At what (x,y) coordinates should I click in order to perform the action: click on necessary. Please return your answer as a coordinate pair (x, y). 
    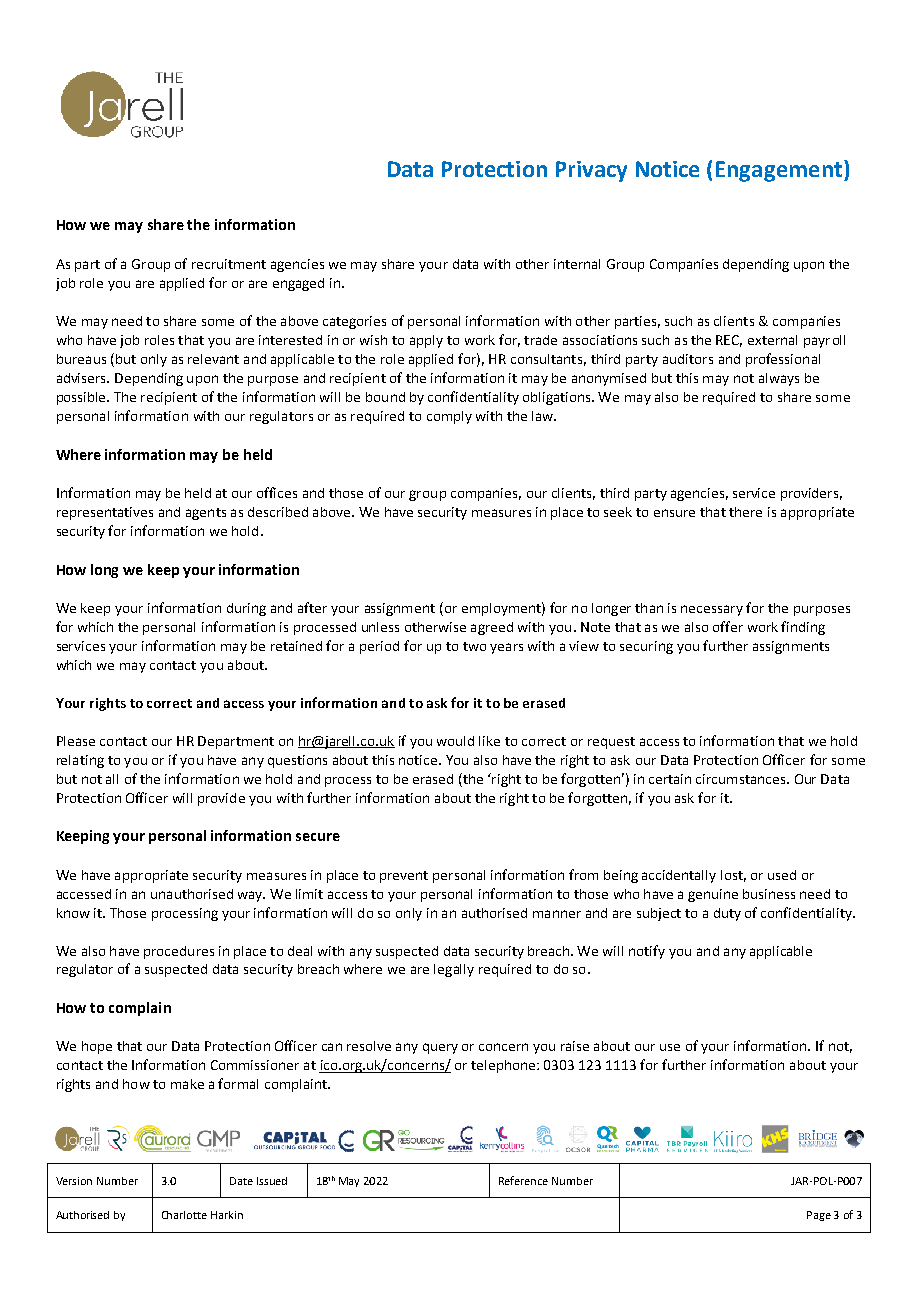
    Looking at the image, I should click on (712, 610).
